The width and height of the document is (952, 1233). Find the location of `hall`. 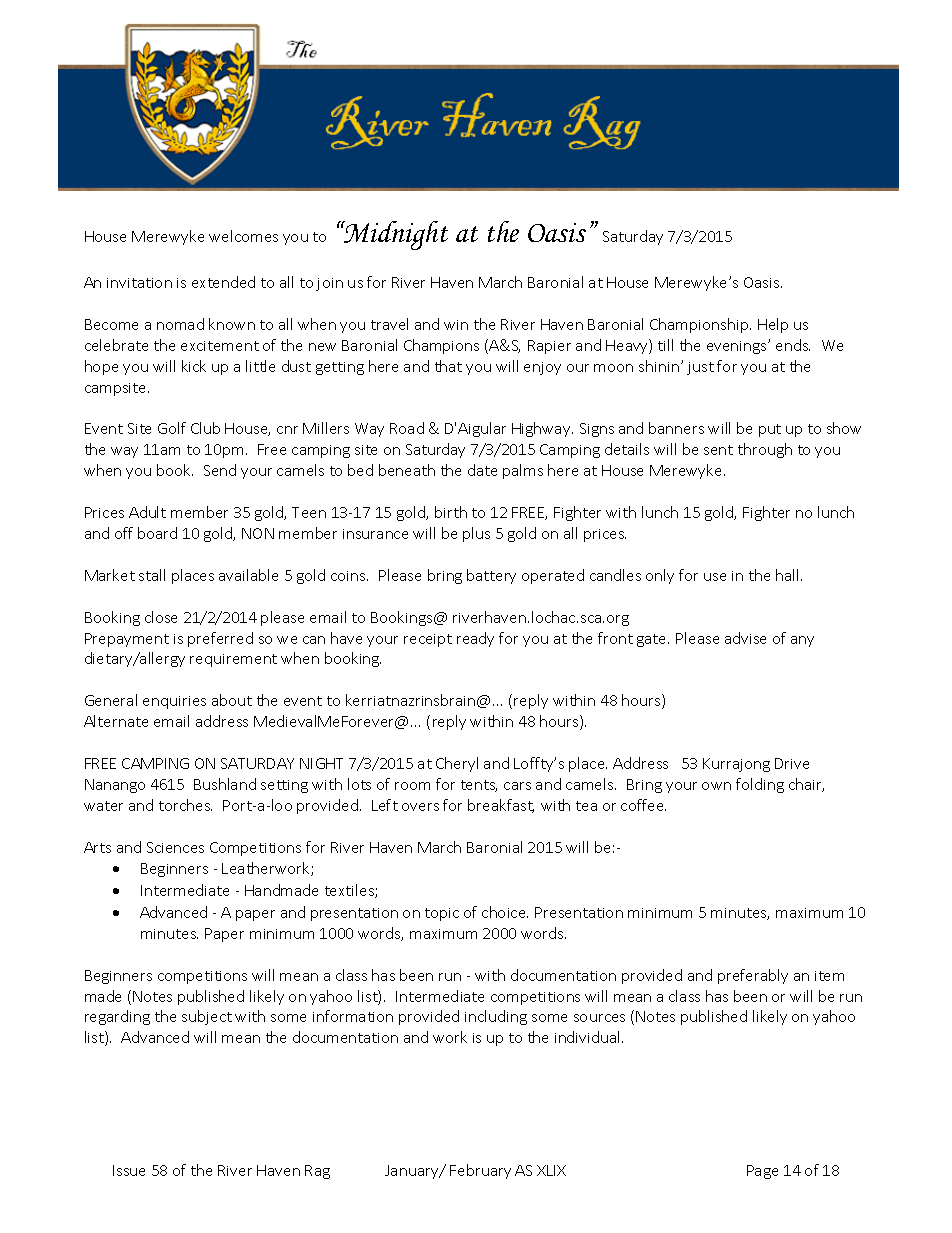

hall is located at coordinates (789, 575).
